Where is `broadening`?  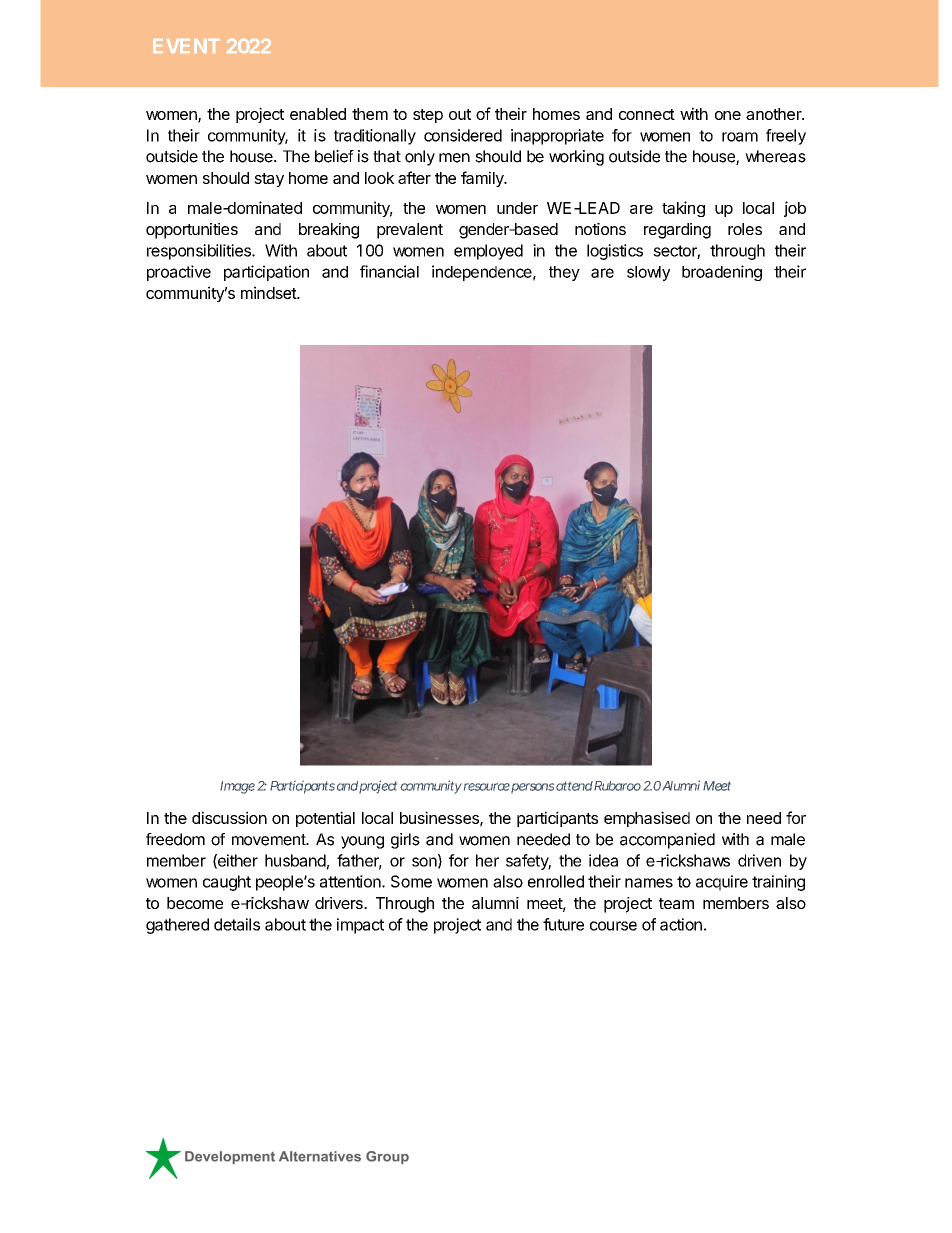 broadening is located at coordinates (722, 273).
